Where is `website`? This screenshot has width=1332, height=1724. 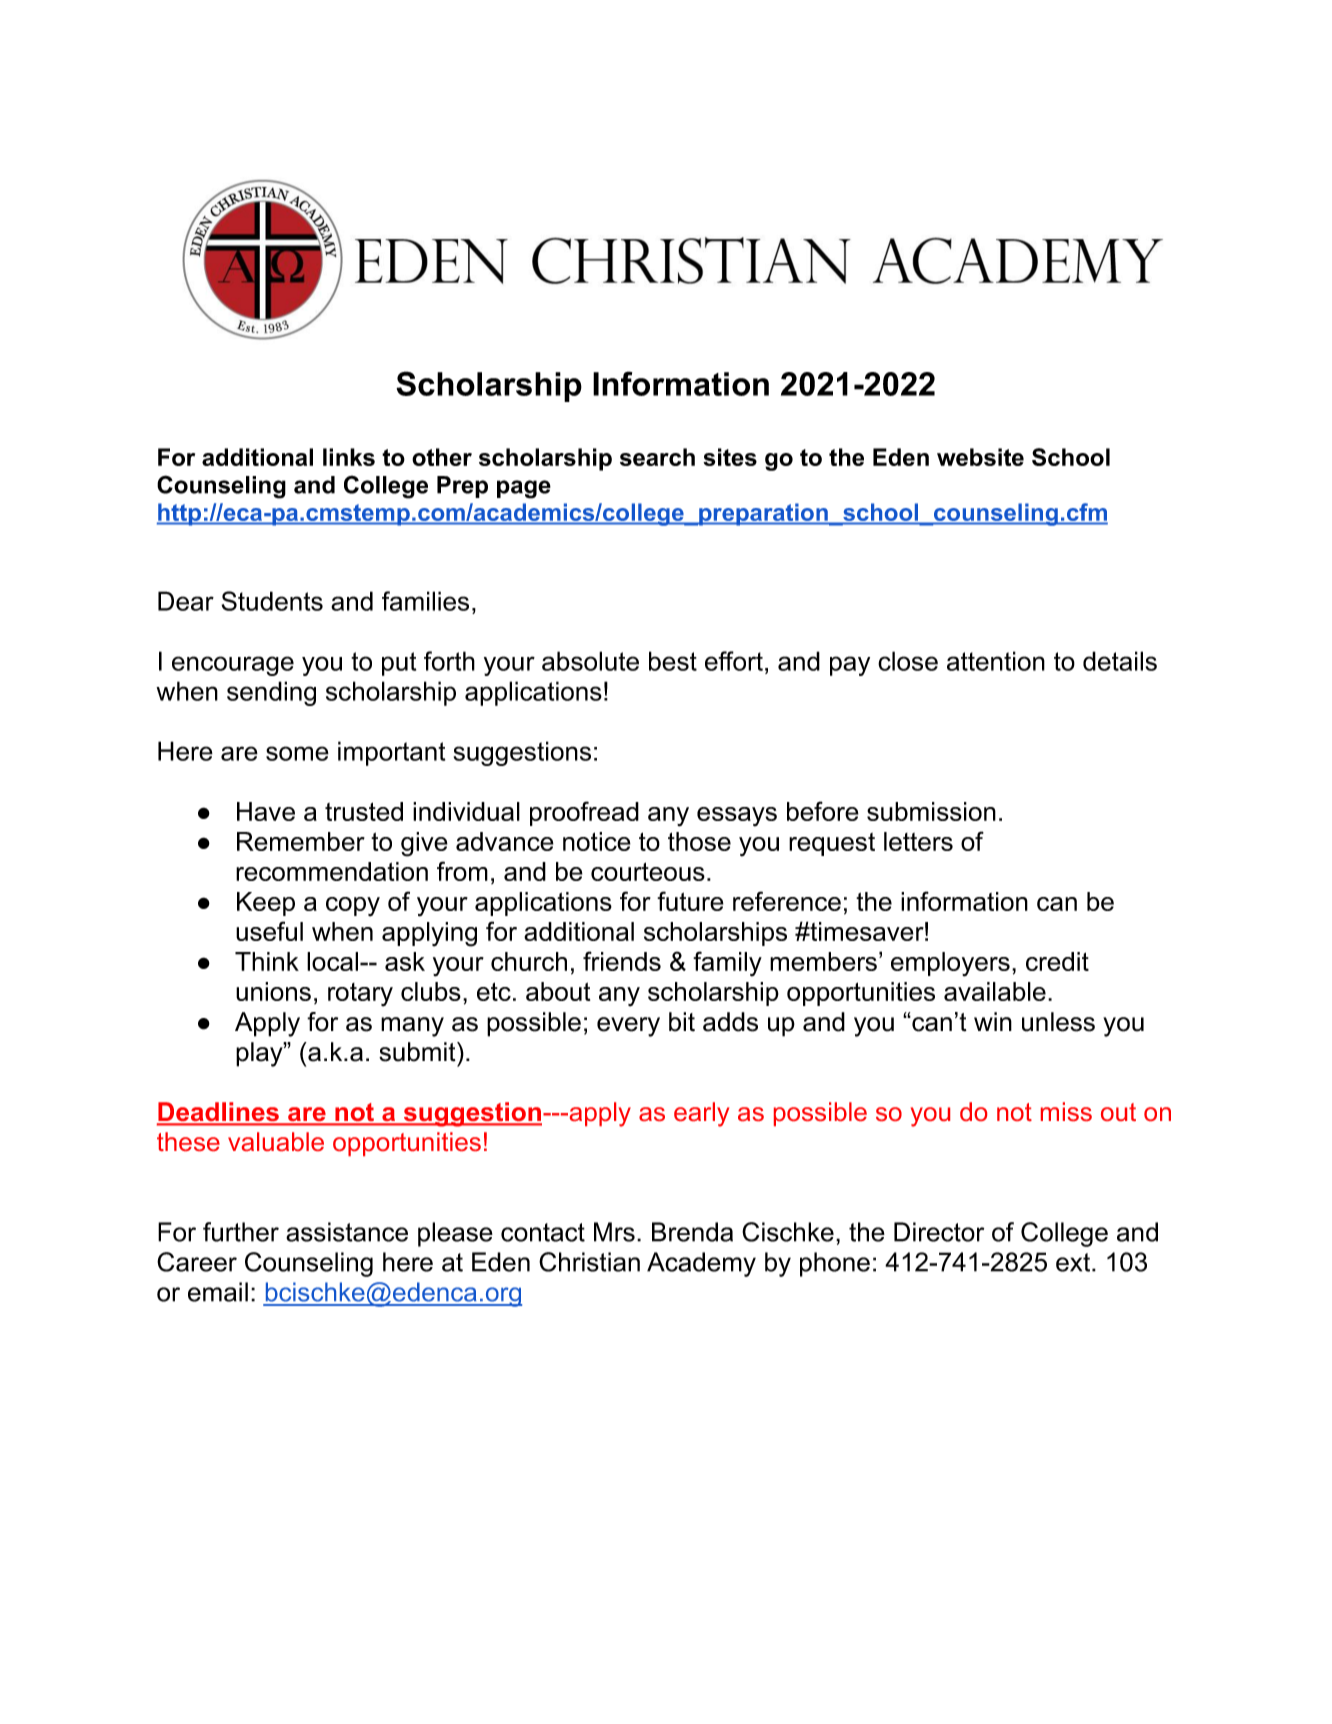
website is located at coordinates (980, 457).
